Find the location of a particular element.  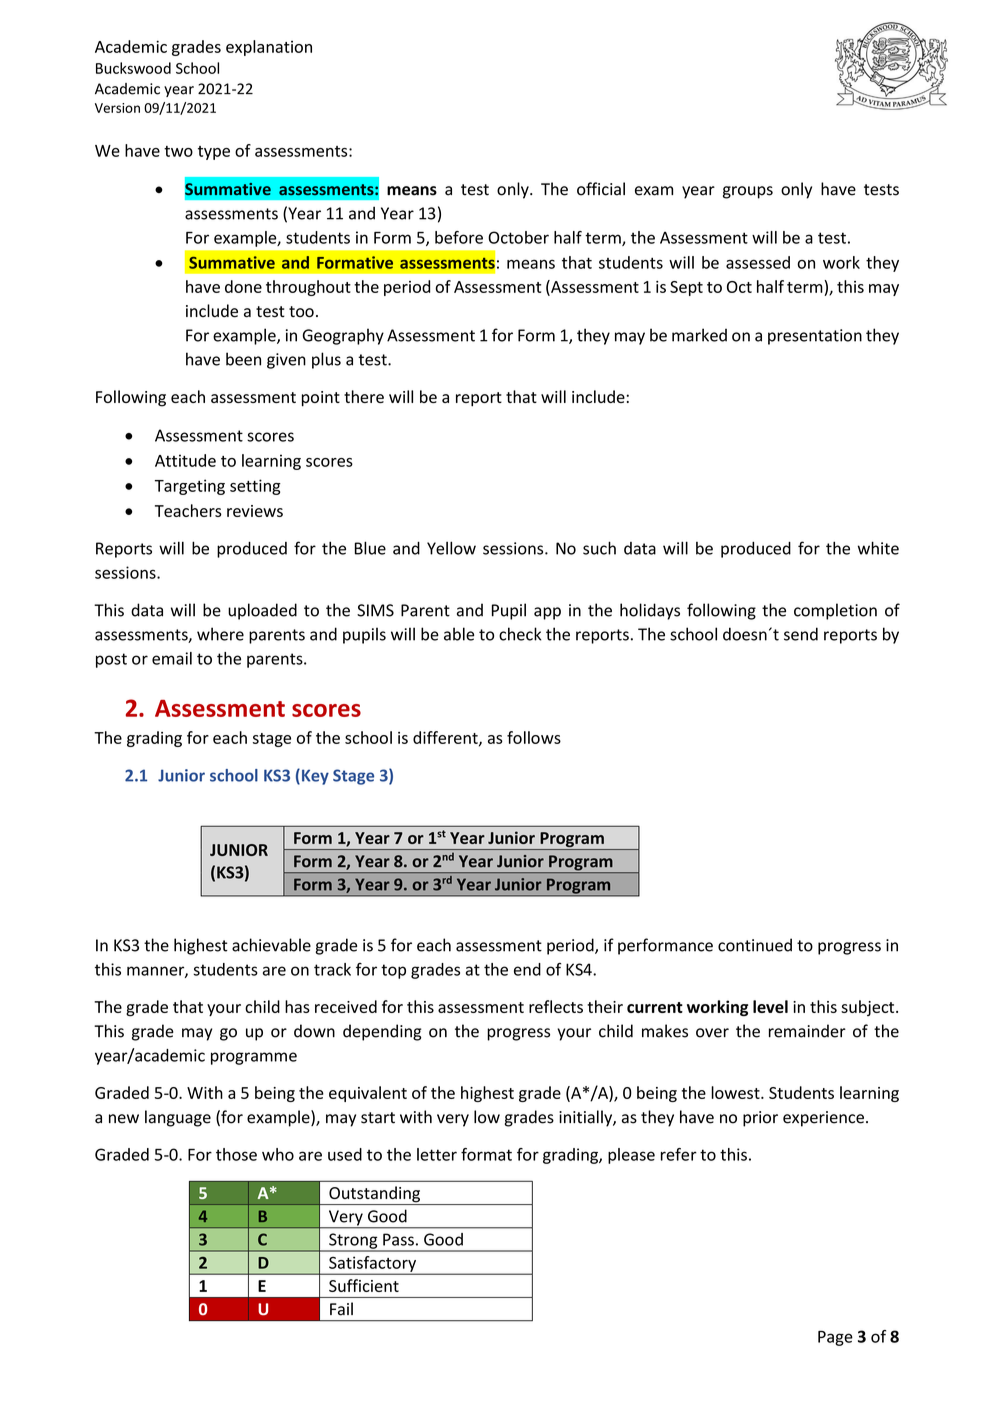

official is located at coordinates (601, 189).
